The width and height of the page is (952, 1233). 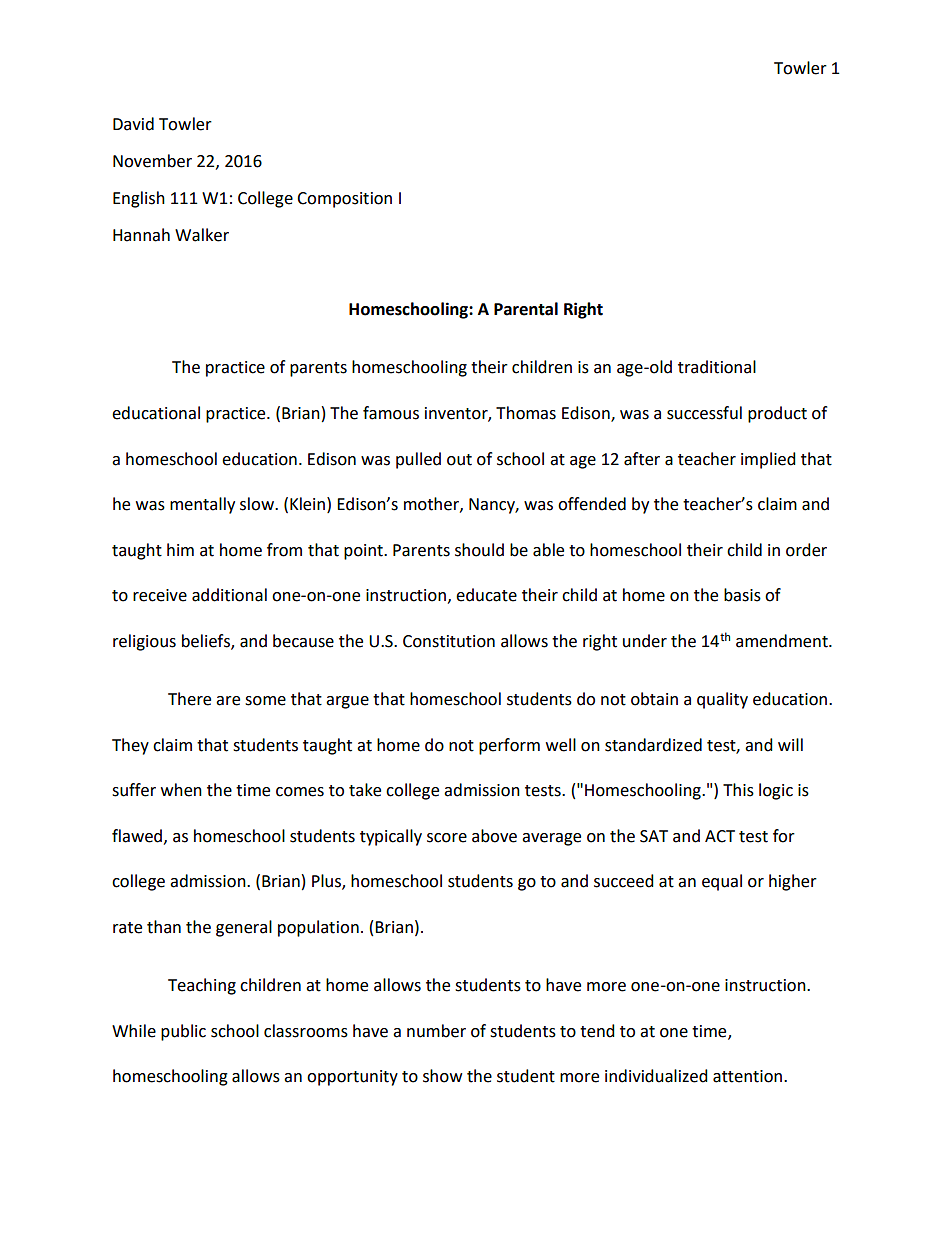 I want to click on Parental, so click(x=526, y=309).
